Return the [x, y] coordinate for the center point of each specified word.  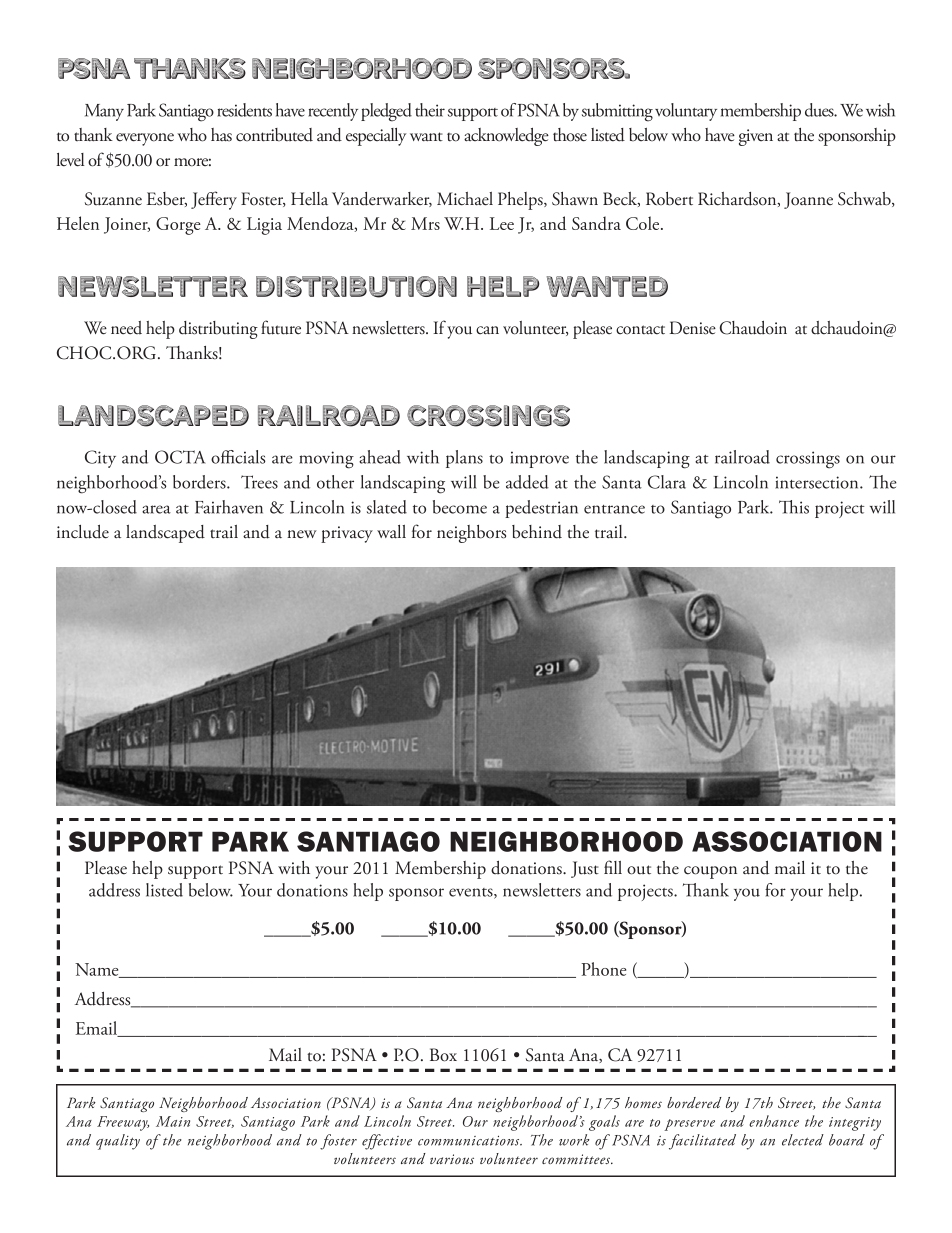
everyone [145, 139]
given [756, 137]
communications [470, 1140]
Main [173, 1121]
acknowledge [506, 137]
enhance [774, 1121]
